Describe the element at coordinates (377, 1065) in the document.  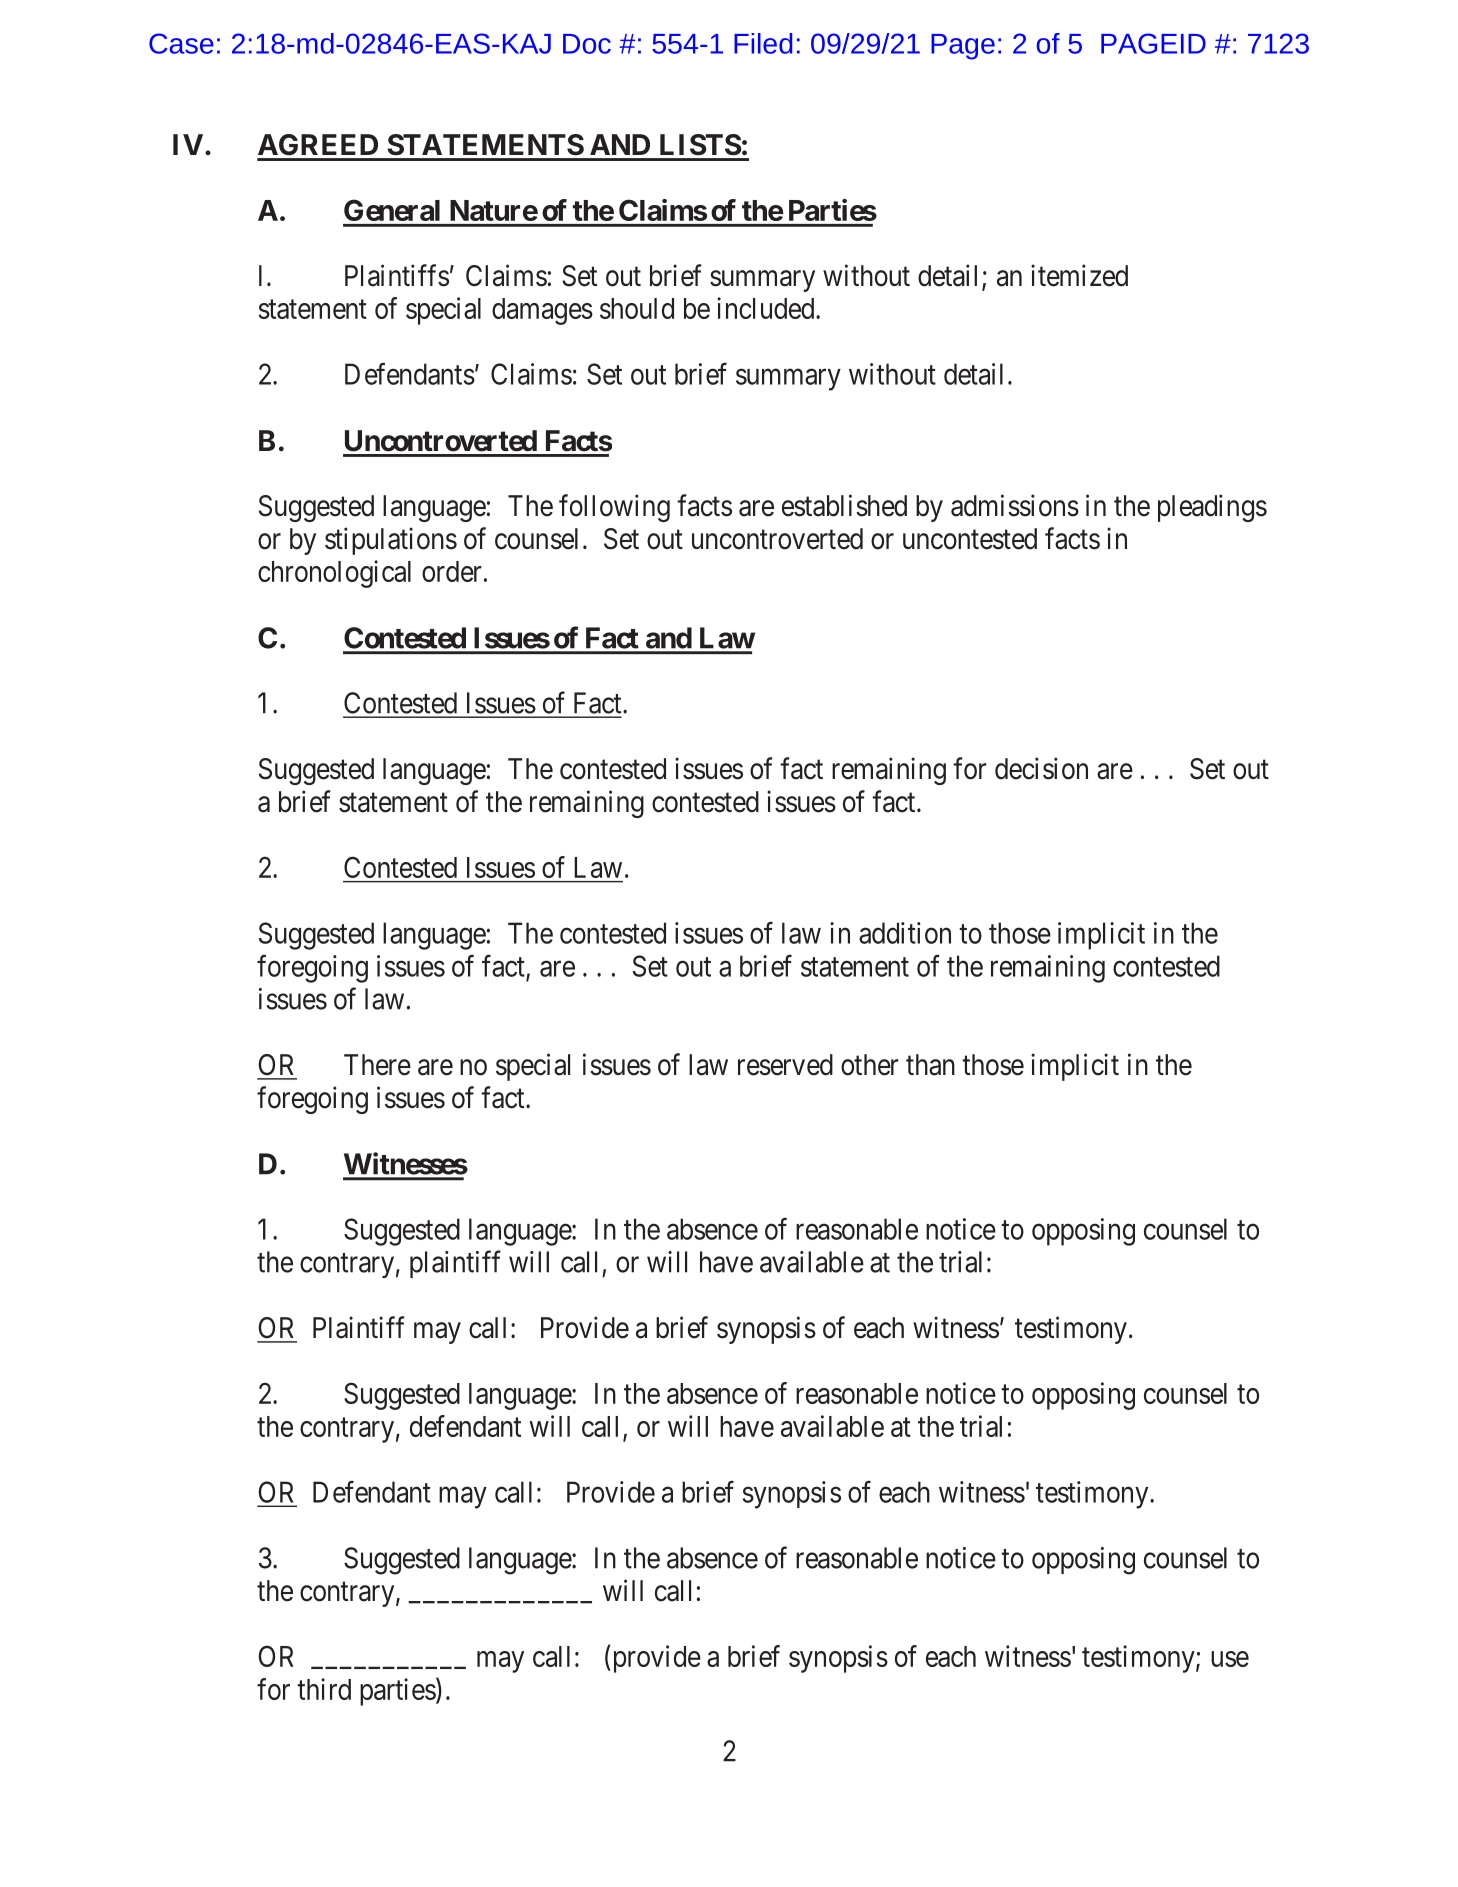
I see `There` at that location.
